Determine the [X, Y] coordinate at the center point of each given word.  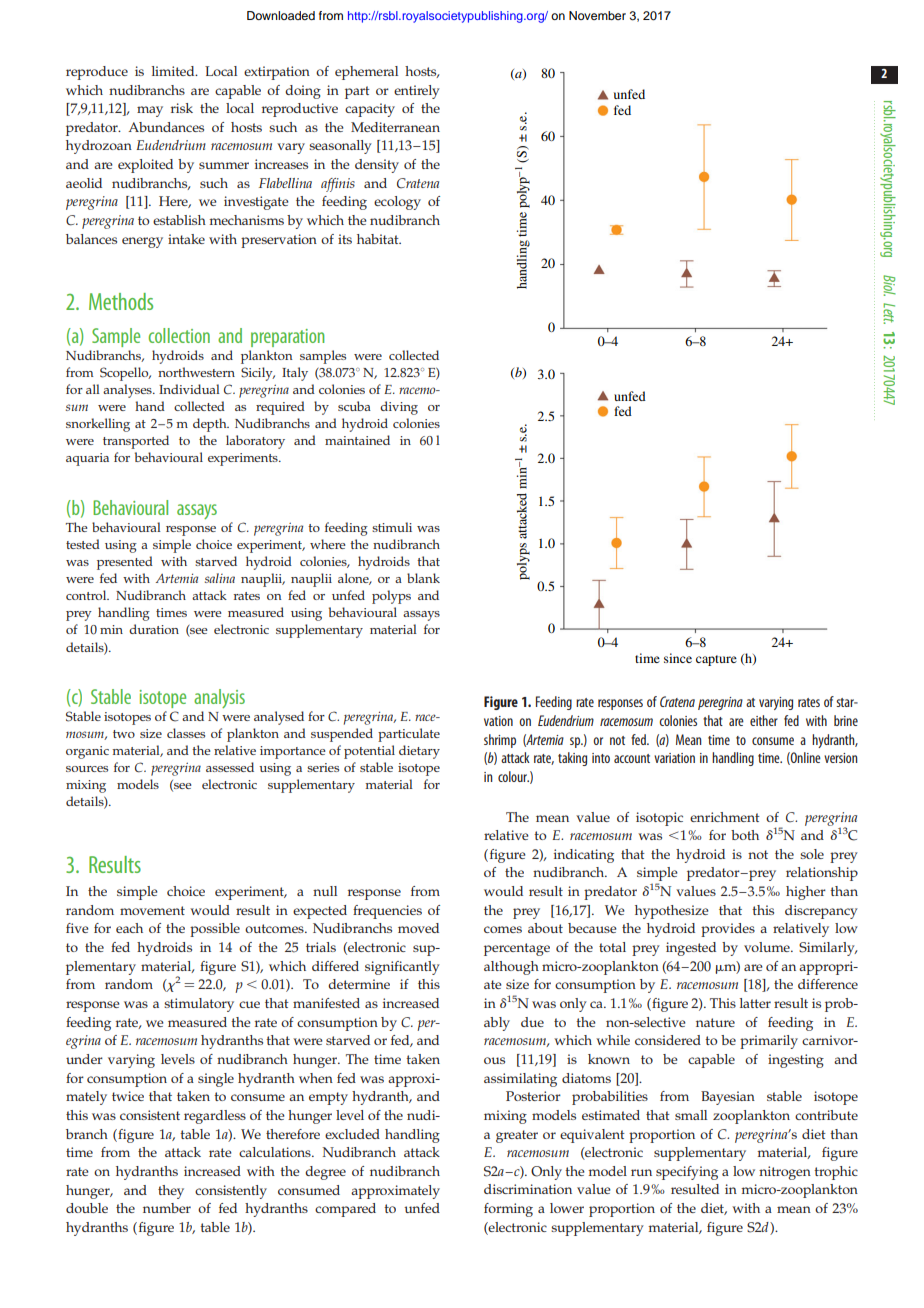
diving [399, 408]
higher [806, 893]
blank [423, 578]
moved [418, 928]
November [597, 15]
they [171, 1192]
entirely [417, 92]
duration [154, 629]
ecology [397, 203]
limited [174, 71]
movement [152, 910]
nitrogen [785, 1173]
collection [179, 335]
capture [716, 660]
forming [508, 1210]
